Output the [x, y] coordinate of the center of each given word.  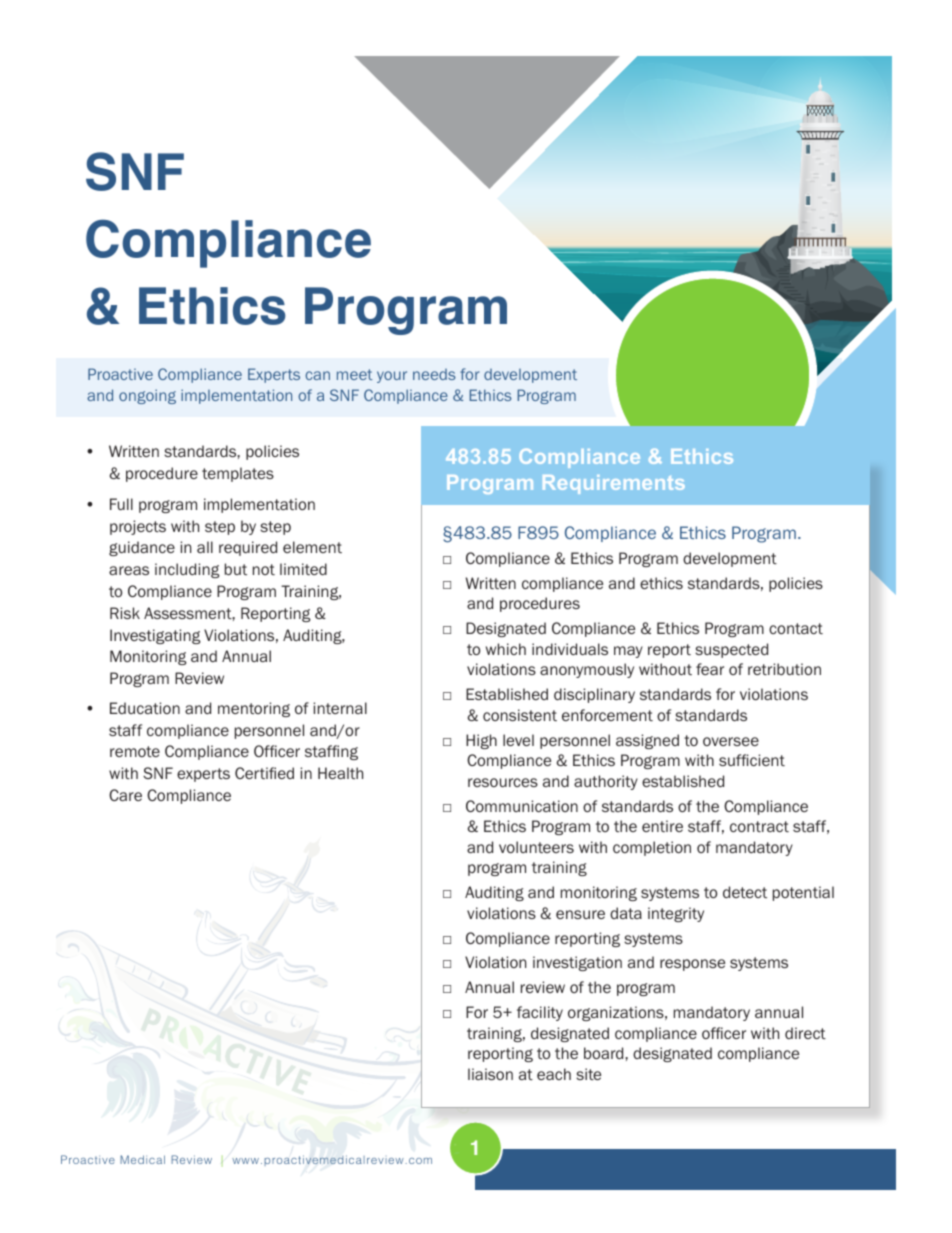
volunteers [536, 847]
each [554, 1074]
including [187, 570]
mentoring [254, 709]
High [481, 741]
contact [796, 628]
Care [125, 795]
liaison [490, 1074]
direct [805, 1033]
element [312, 547]
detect [745, 892]
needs [434, 374]
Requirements [614, 484]
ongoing [147, 396]
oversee [731, 741]
